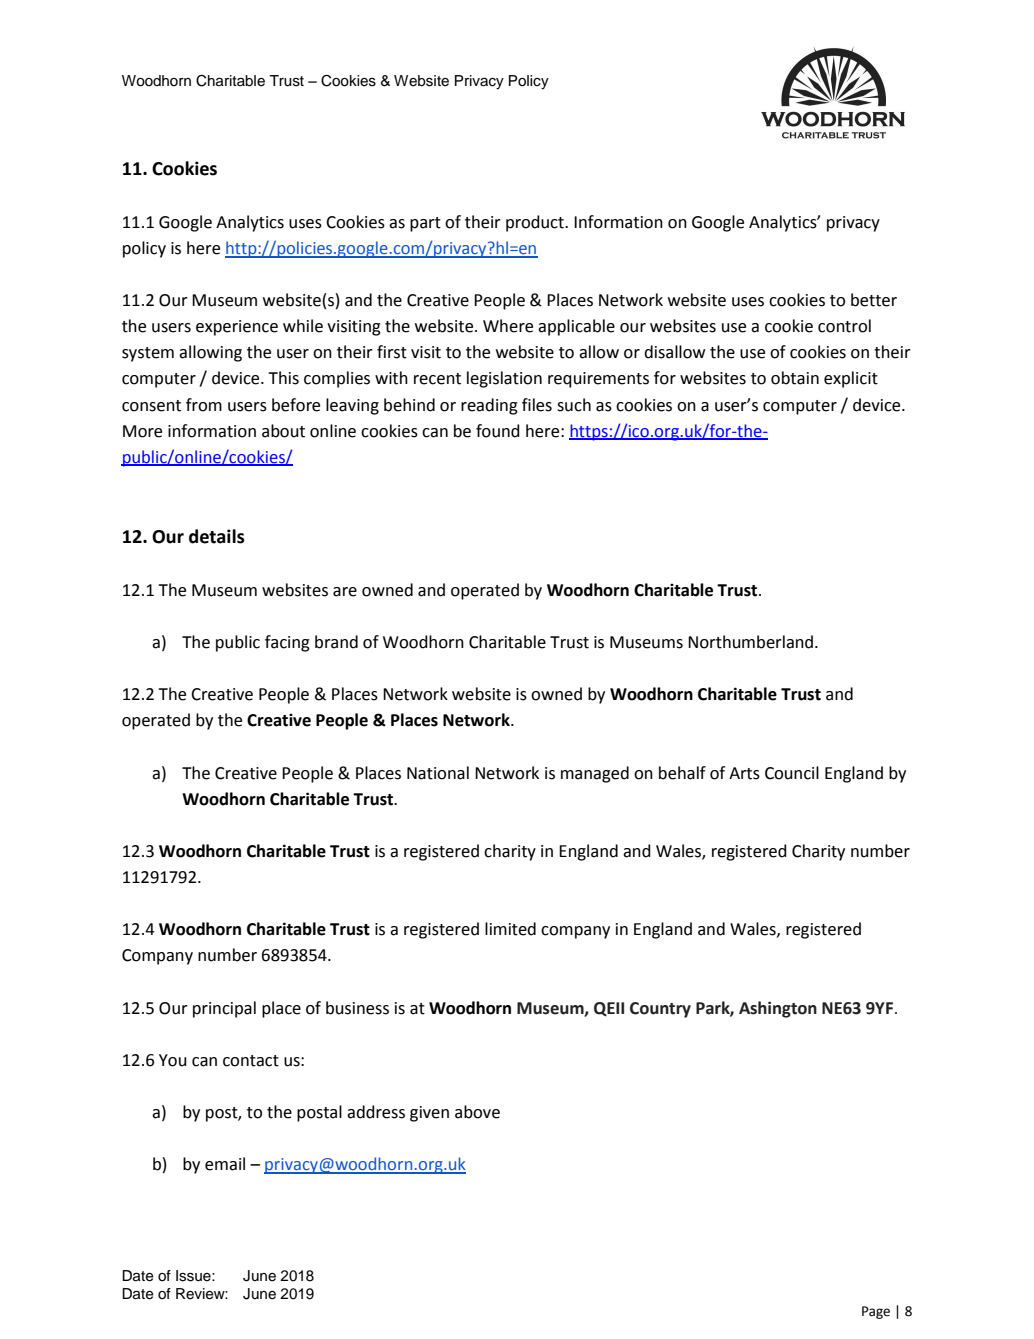  What do you see at coordinates (287, 643) in the document?
I see `facing` at bounding box center [287, 643].
